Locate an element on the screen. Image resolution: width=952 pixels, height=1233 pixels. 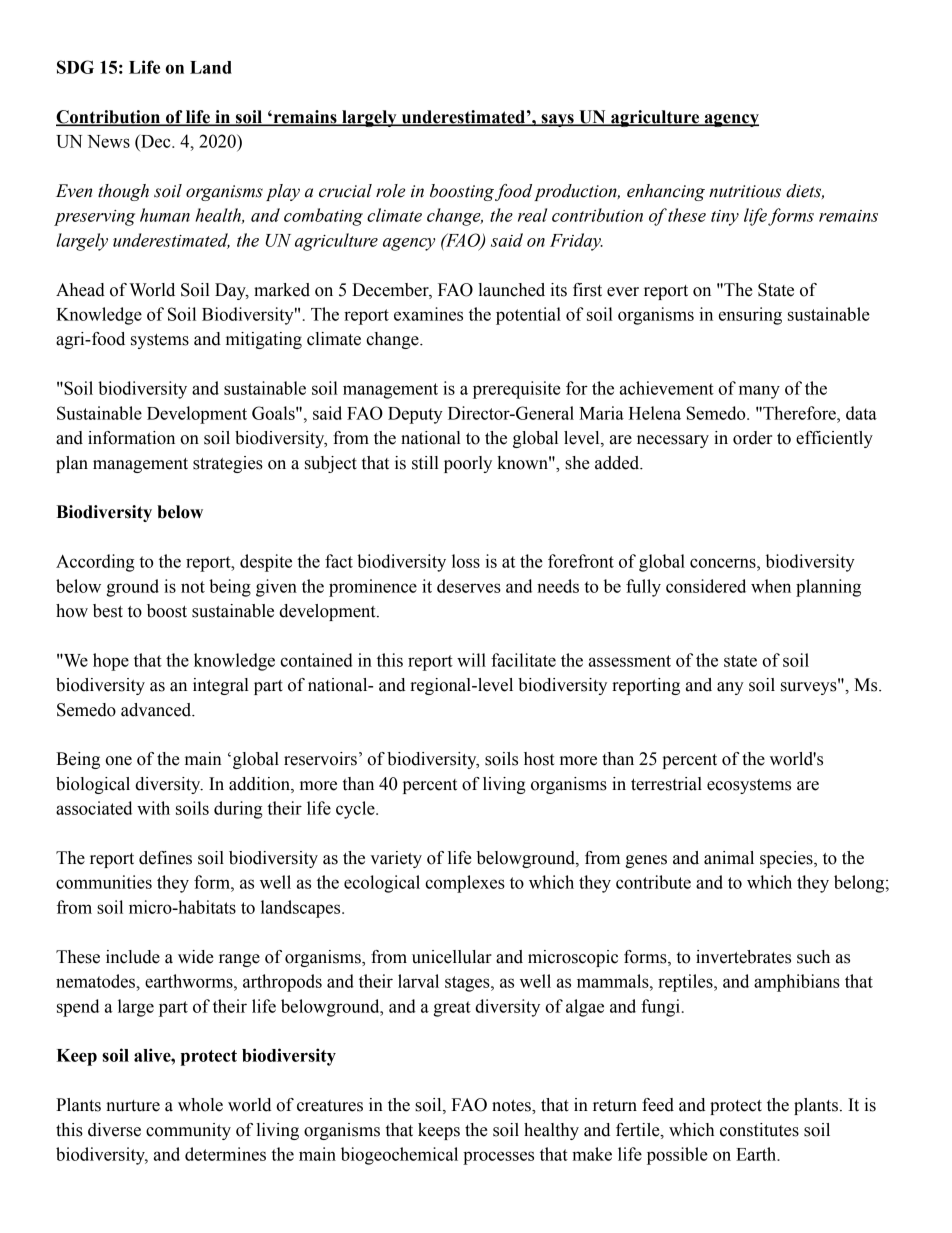
notes is located at coordinates (512, 1106).
